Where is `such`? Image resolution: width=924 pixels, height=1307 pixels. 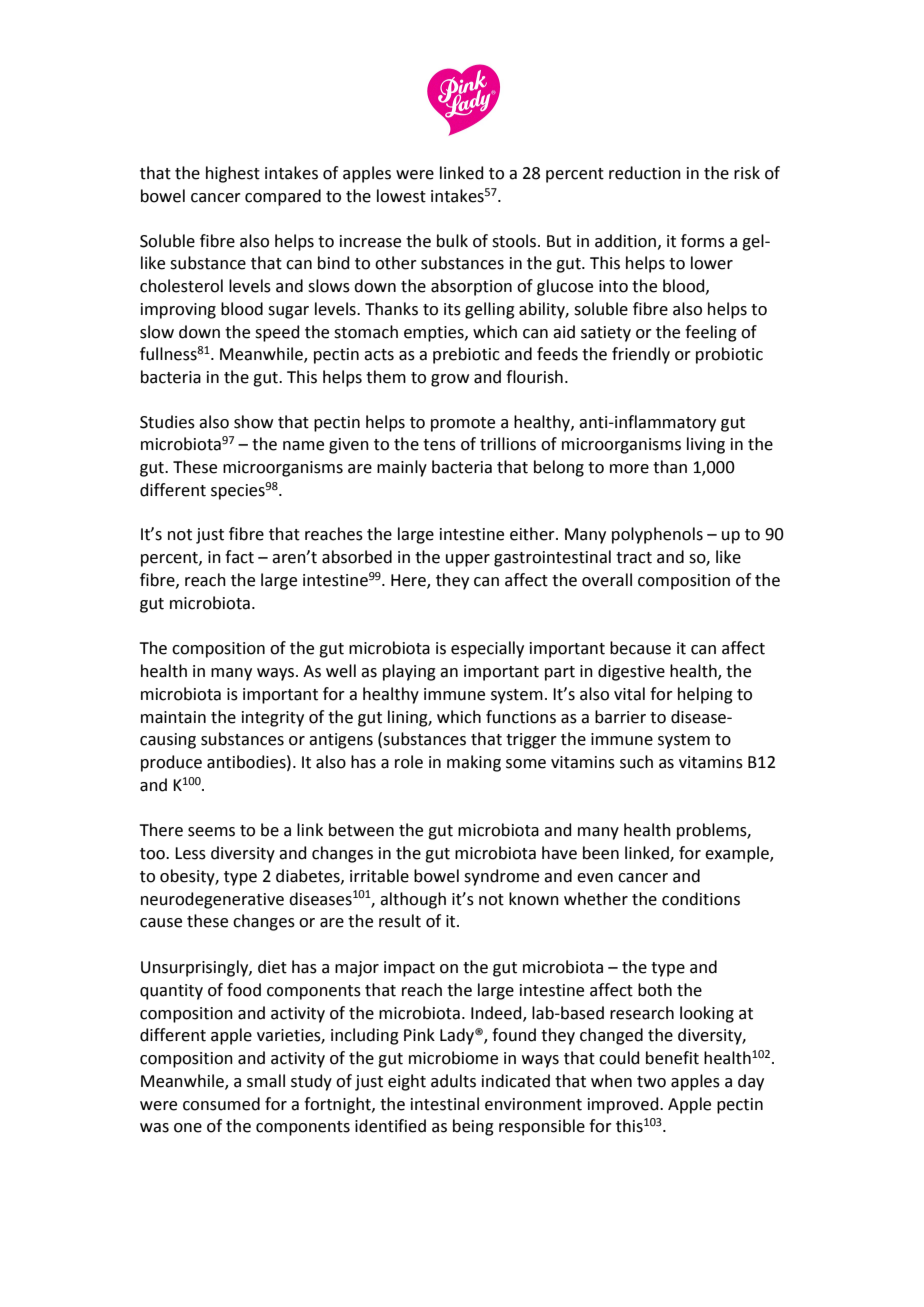
such is located at coordinates (636, 762).
